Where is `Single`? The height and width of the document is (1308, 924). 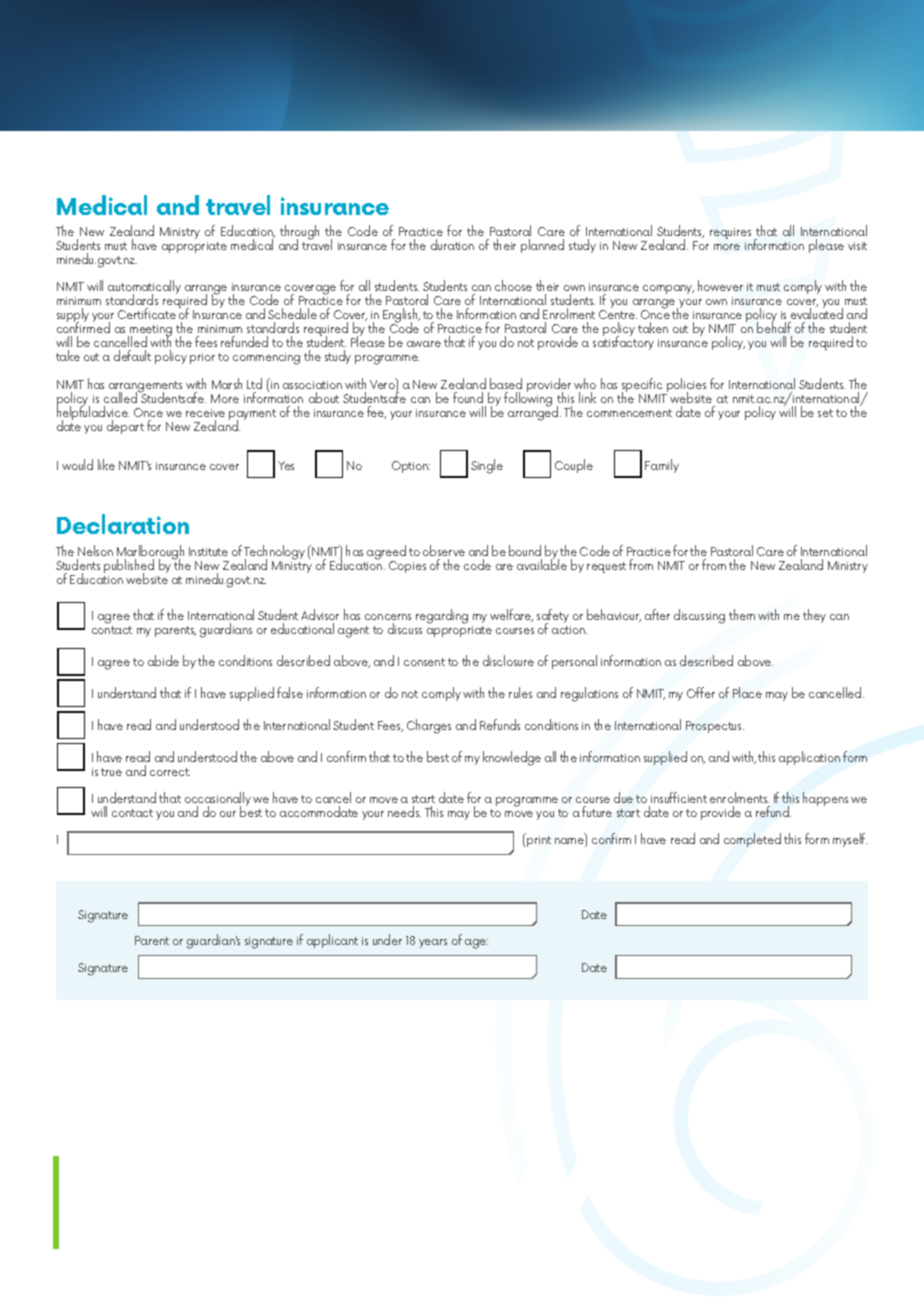
Single is located at coordinates (487, 466).
